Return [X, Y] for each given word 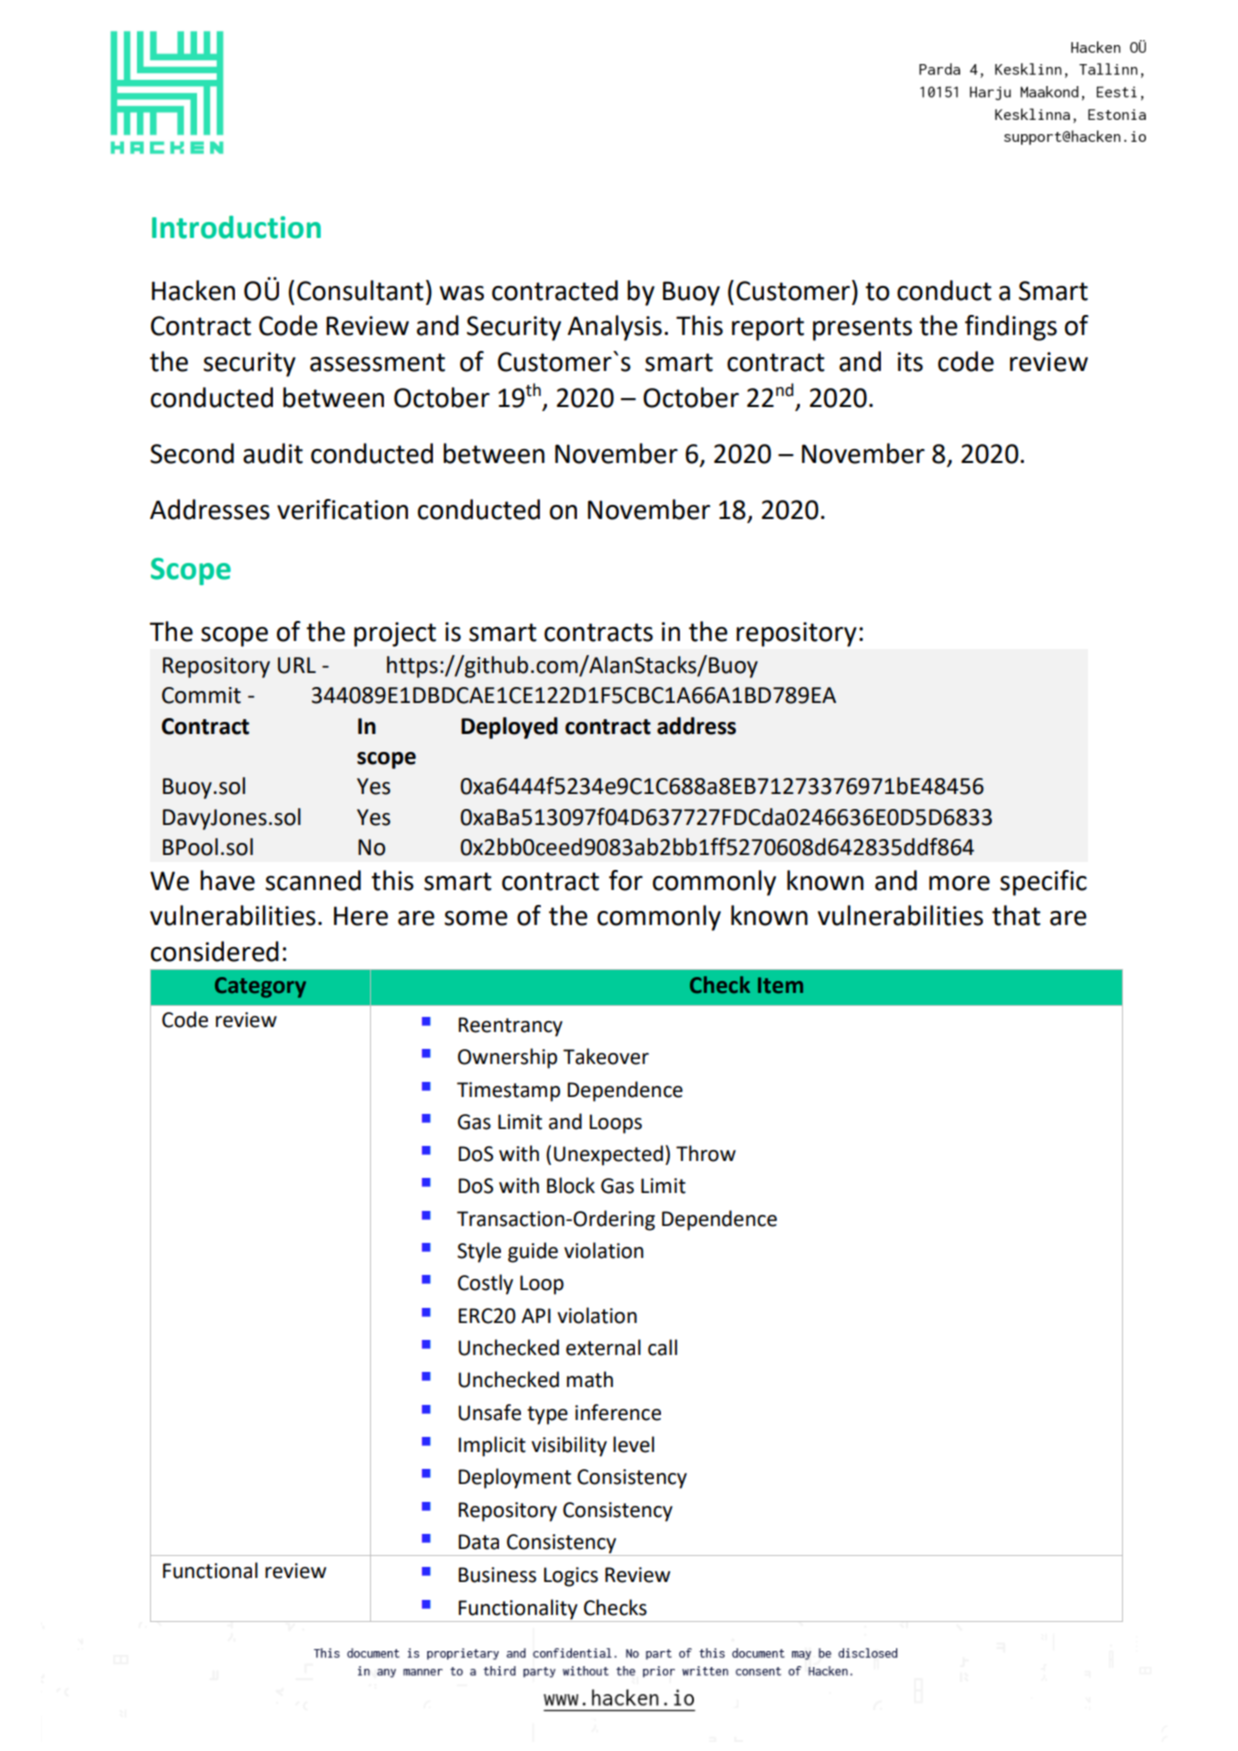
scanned [313, 880]
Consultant [360, 290]
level [633, 1444]
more [959, 883]
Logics [571, 1577]
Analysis [614, 328]
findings [1011, 328]
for [626, 880]
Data [478, 1542]
